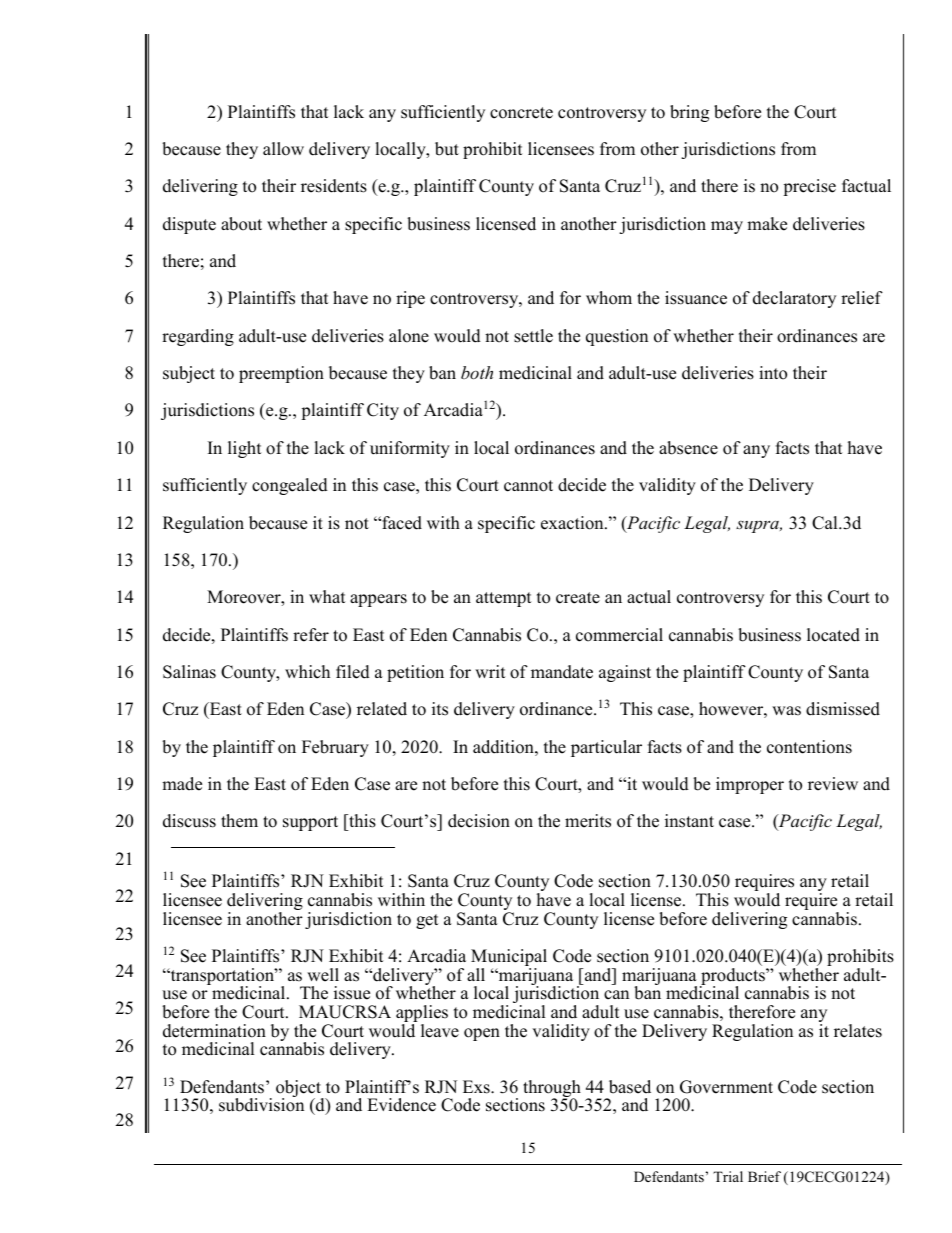 The width and height of the image is (952, 1233). I want to click on them, so click(239, 821).
